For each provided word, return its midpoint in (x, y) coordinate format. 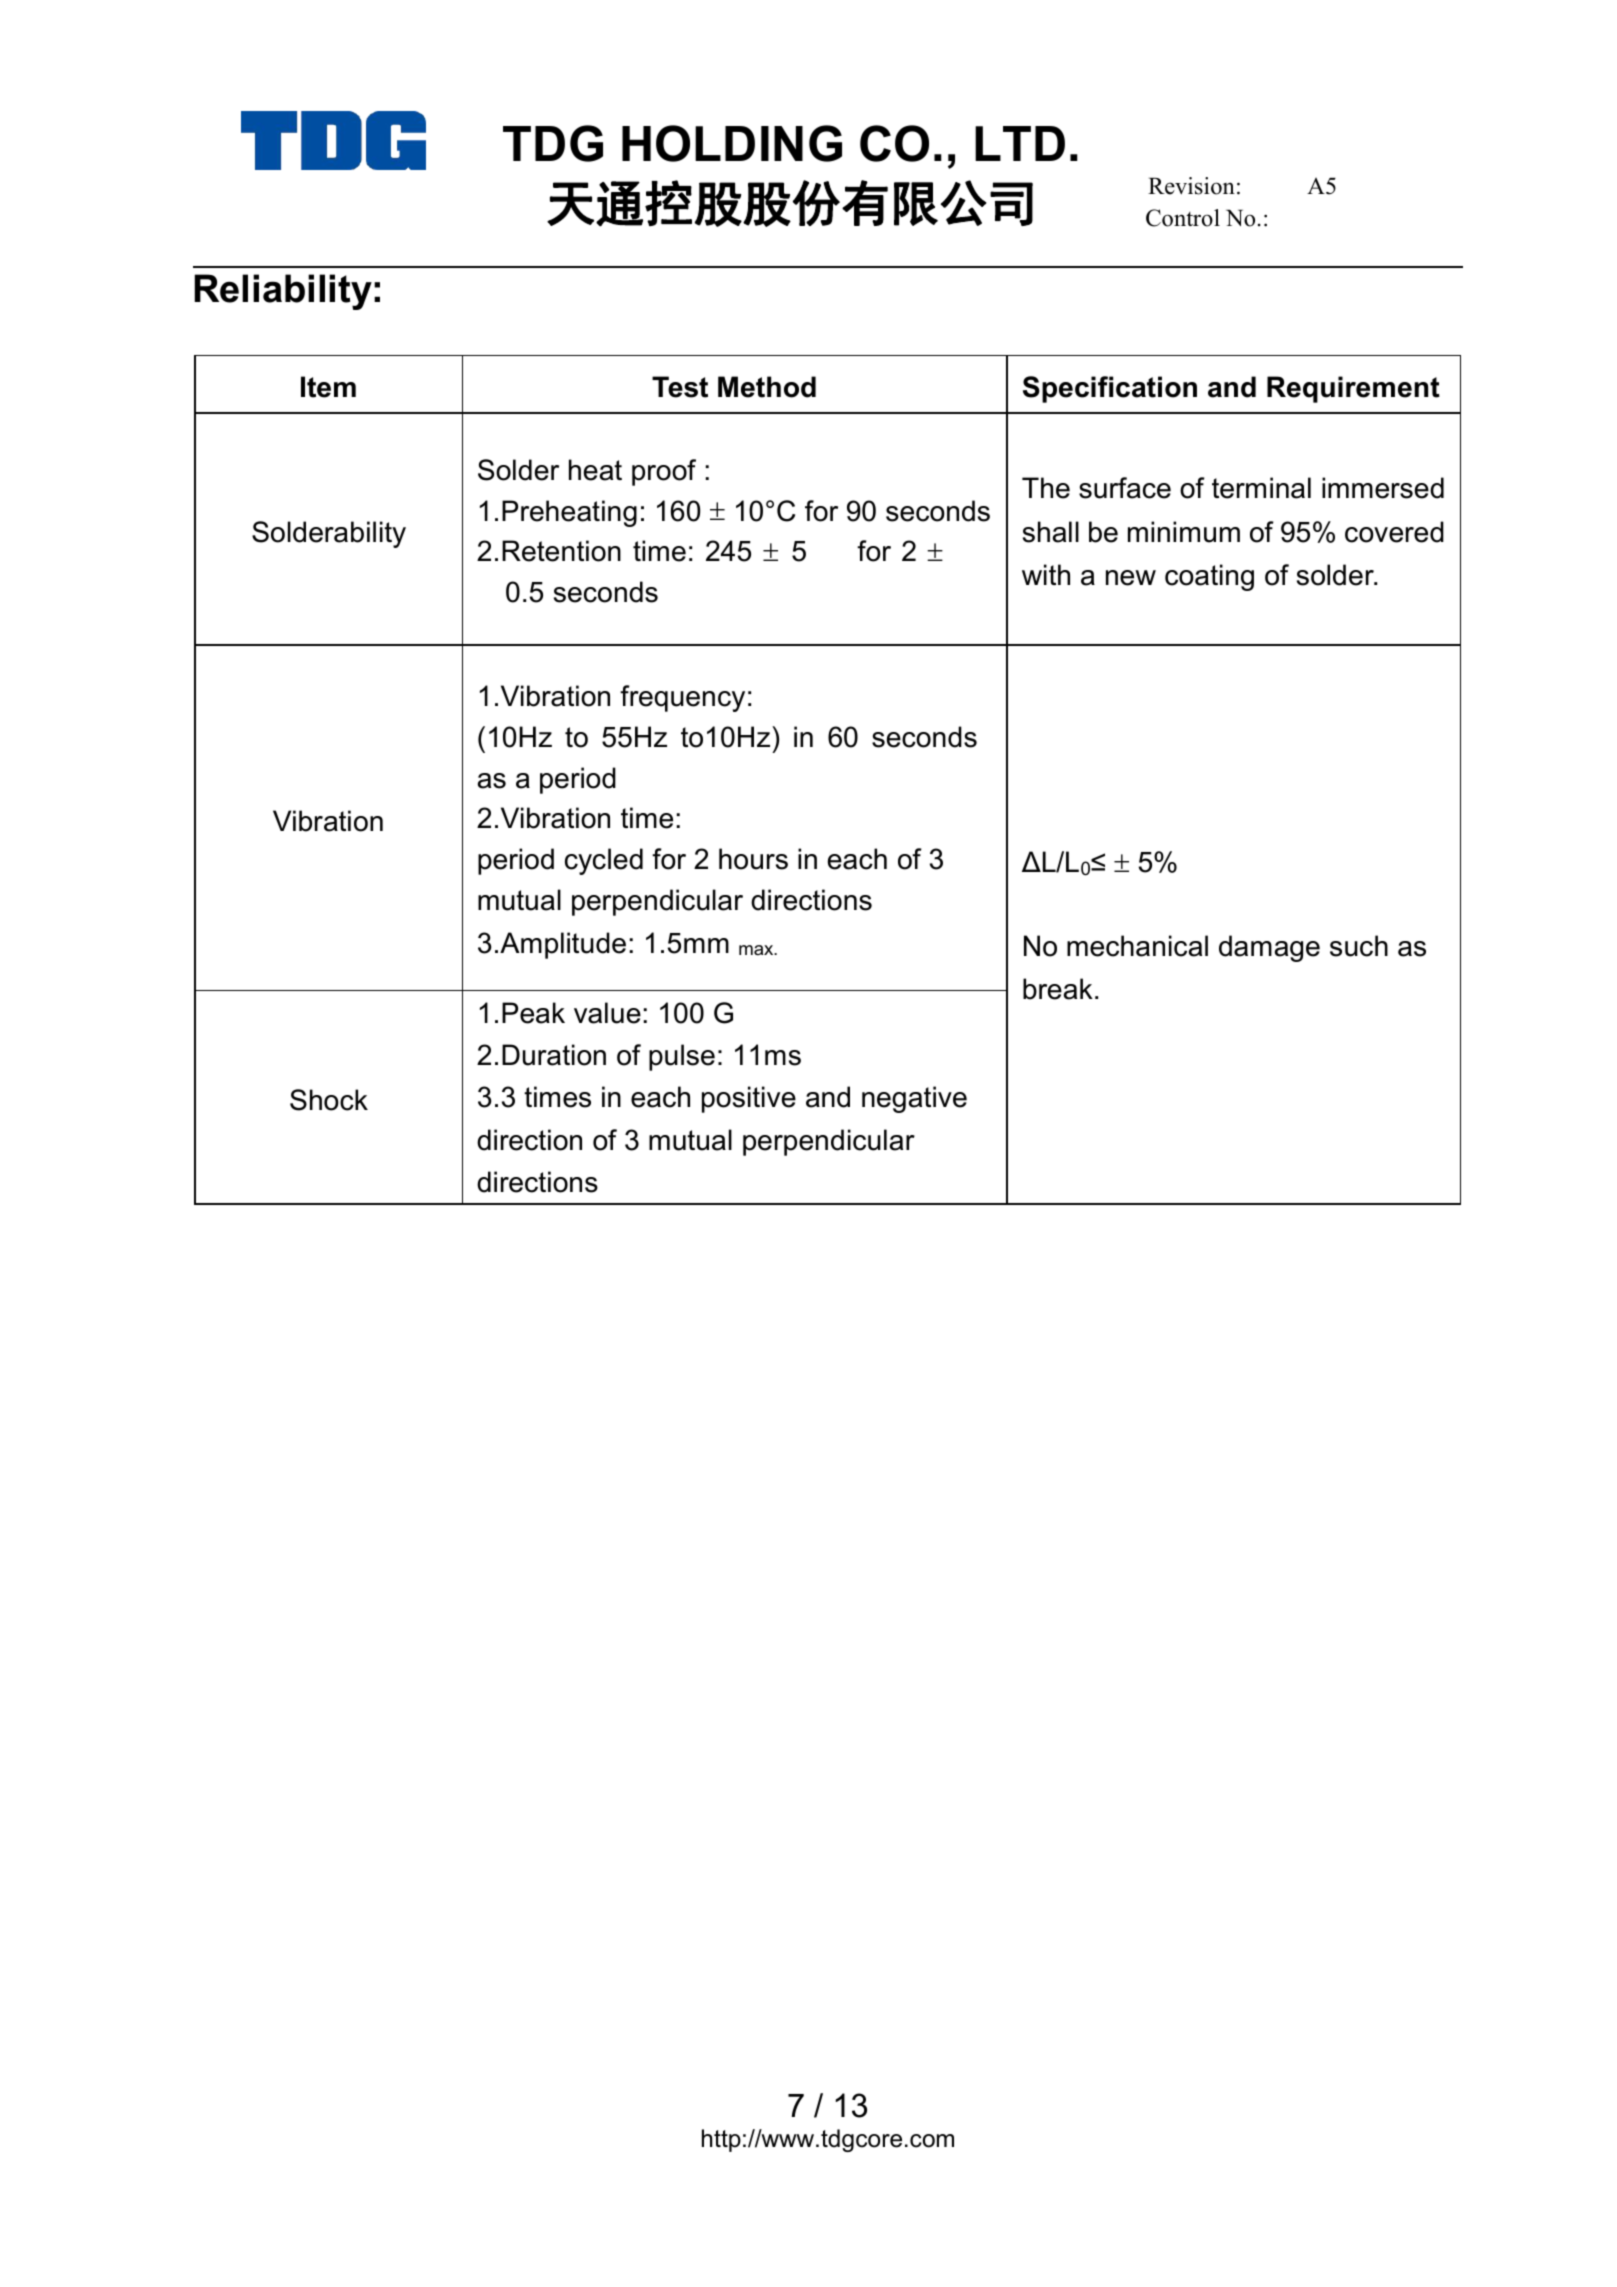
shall (1051, 532)
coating (1209, 577)
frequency (682, 698)
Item (328, 387)
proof (664, 472)
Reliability (283, 292)
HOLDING (732, 143)
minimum (1184, 532)
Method (767, 387)
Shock (329, 1100)
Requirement (1353, 389)
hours (753, 859)
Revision (1191, 186)
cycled (604, 861)
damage (1269, 948)
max (757, 950)
